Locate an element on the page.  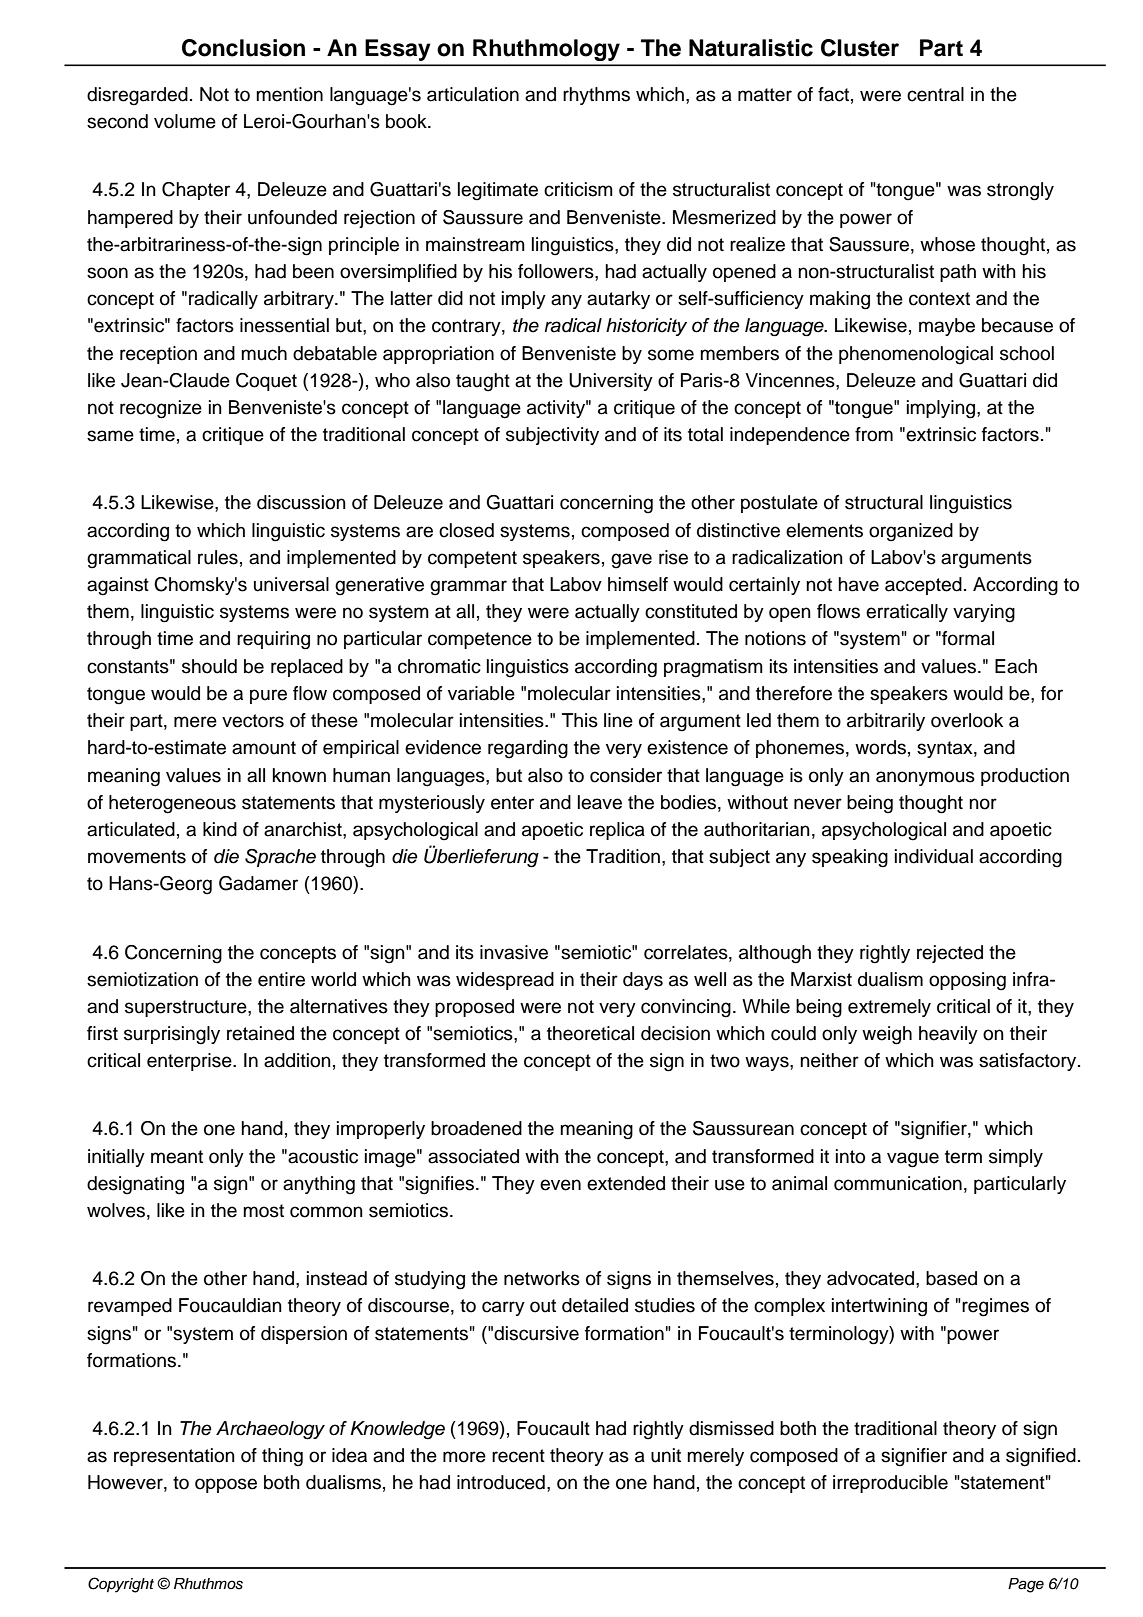
rhythms is located at coordinates (596, 96).
